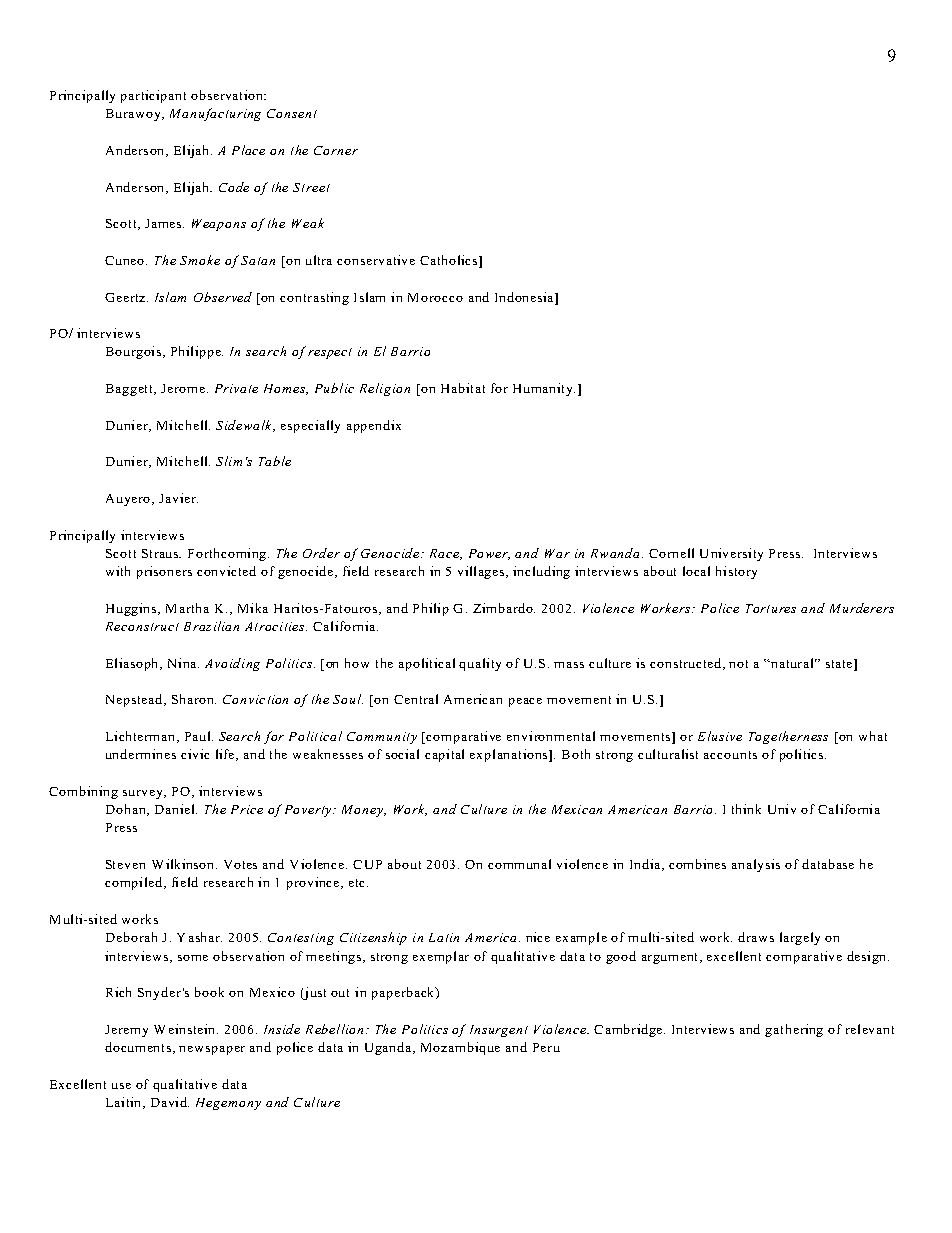 This screenshot has height=1233, width=952. I want to click on Corner, so click(336, 150).
